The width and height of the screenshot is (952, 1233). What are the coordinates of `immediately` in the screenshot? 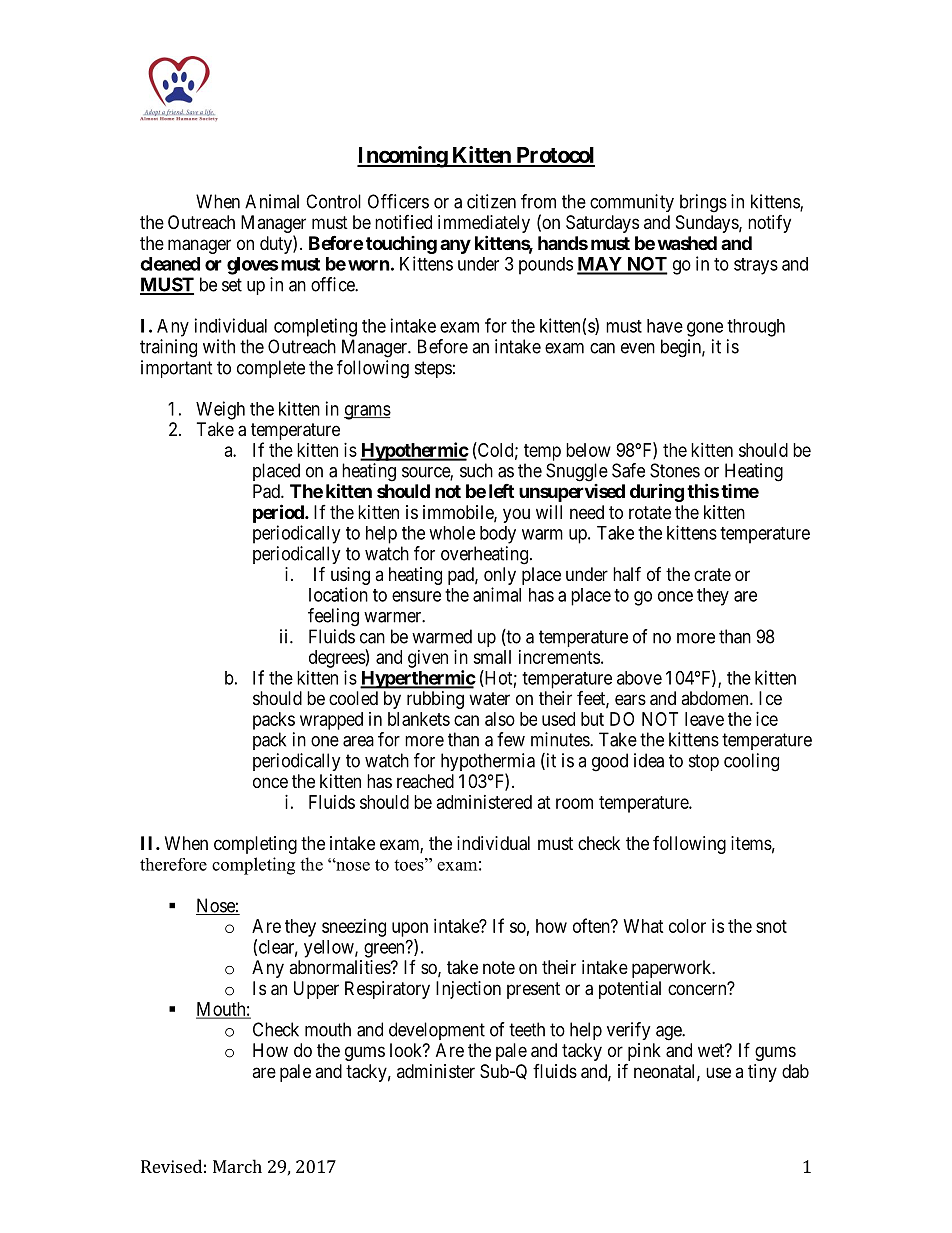 It's located at (484, 224).
